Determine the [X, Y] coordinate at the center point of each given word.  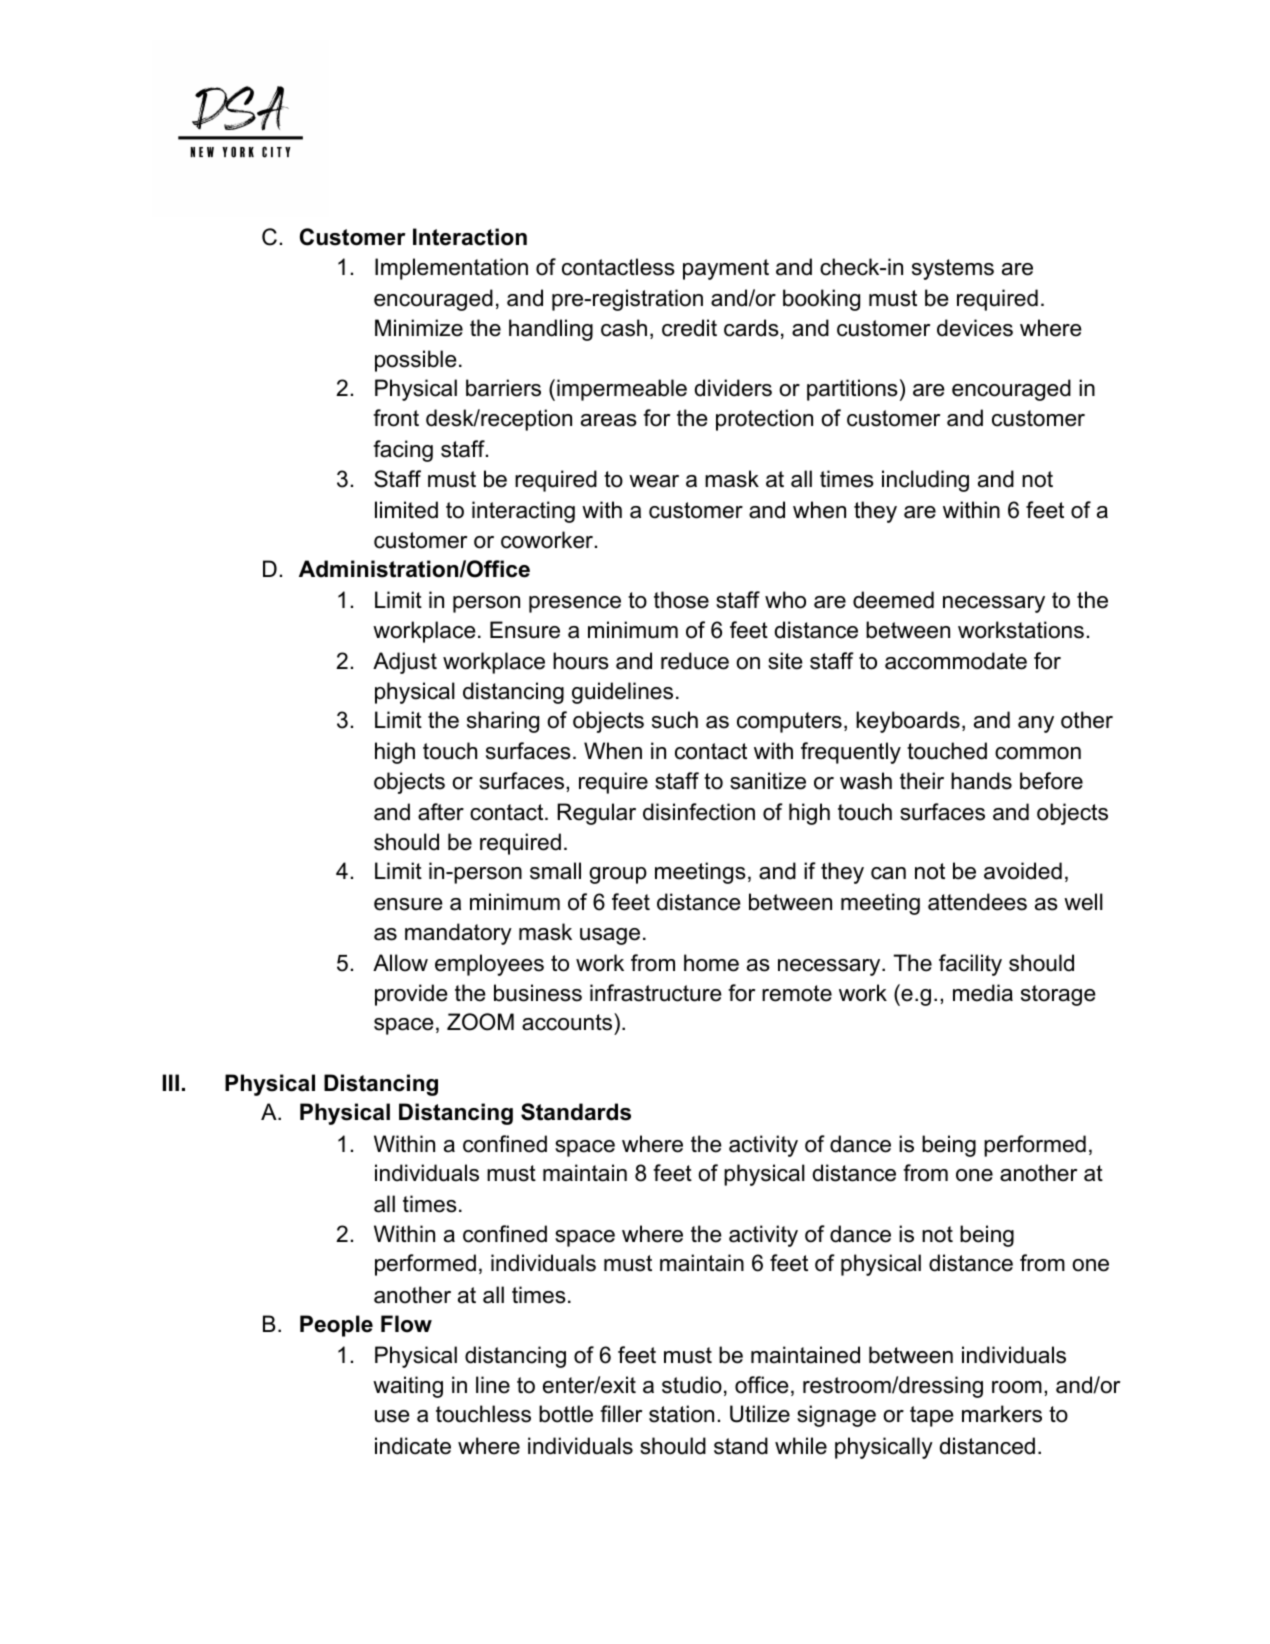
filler [621, 1414]
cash [624, 328]
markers [1002, 1414]
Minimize [419, 328]
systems [953, 269]
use [392, 1416]
